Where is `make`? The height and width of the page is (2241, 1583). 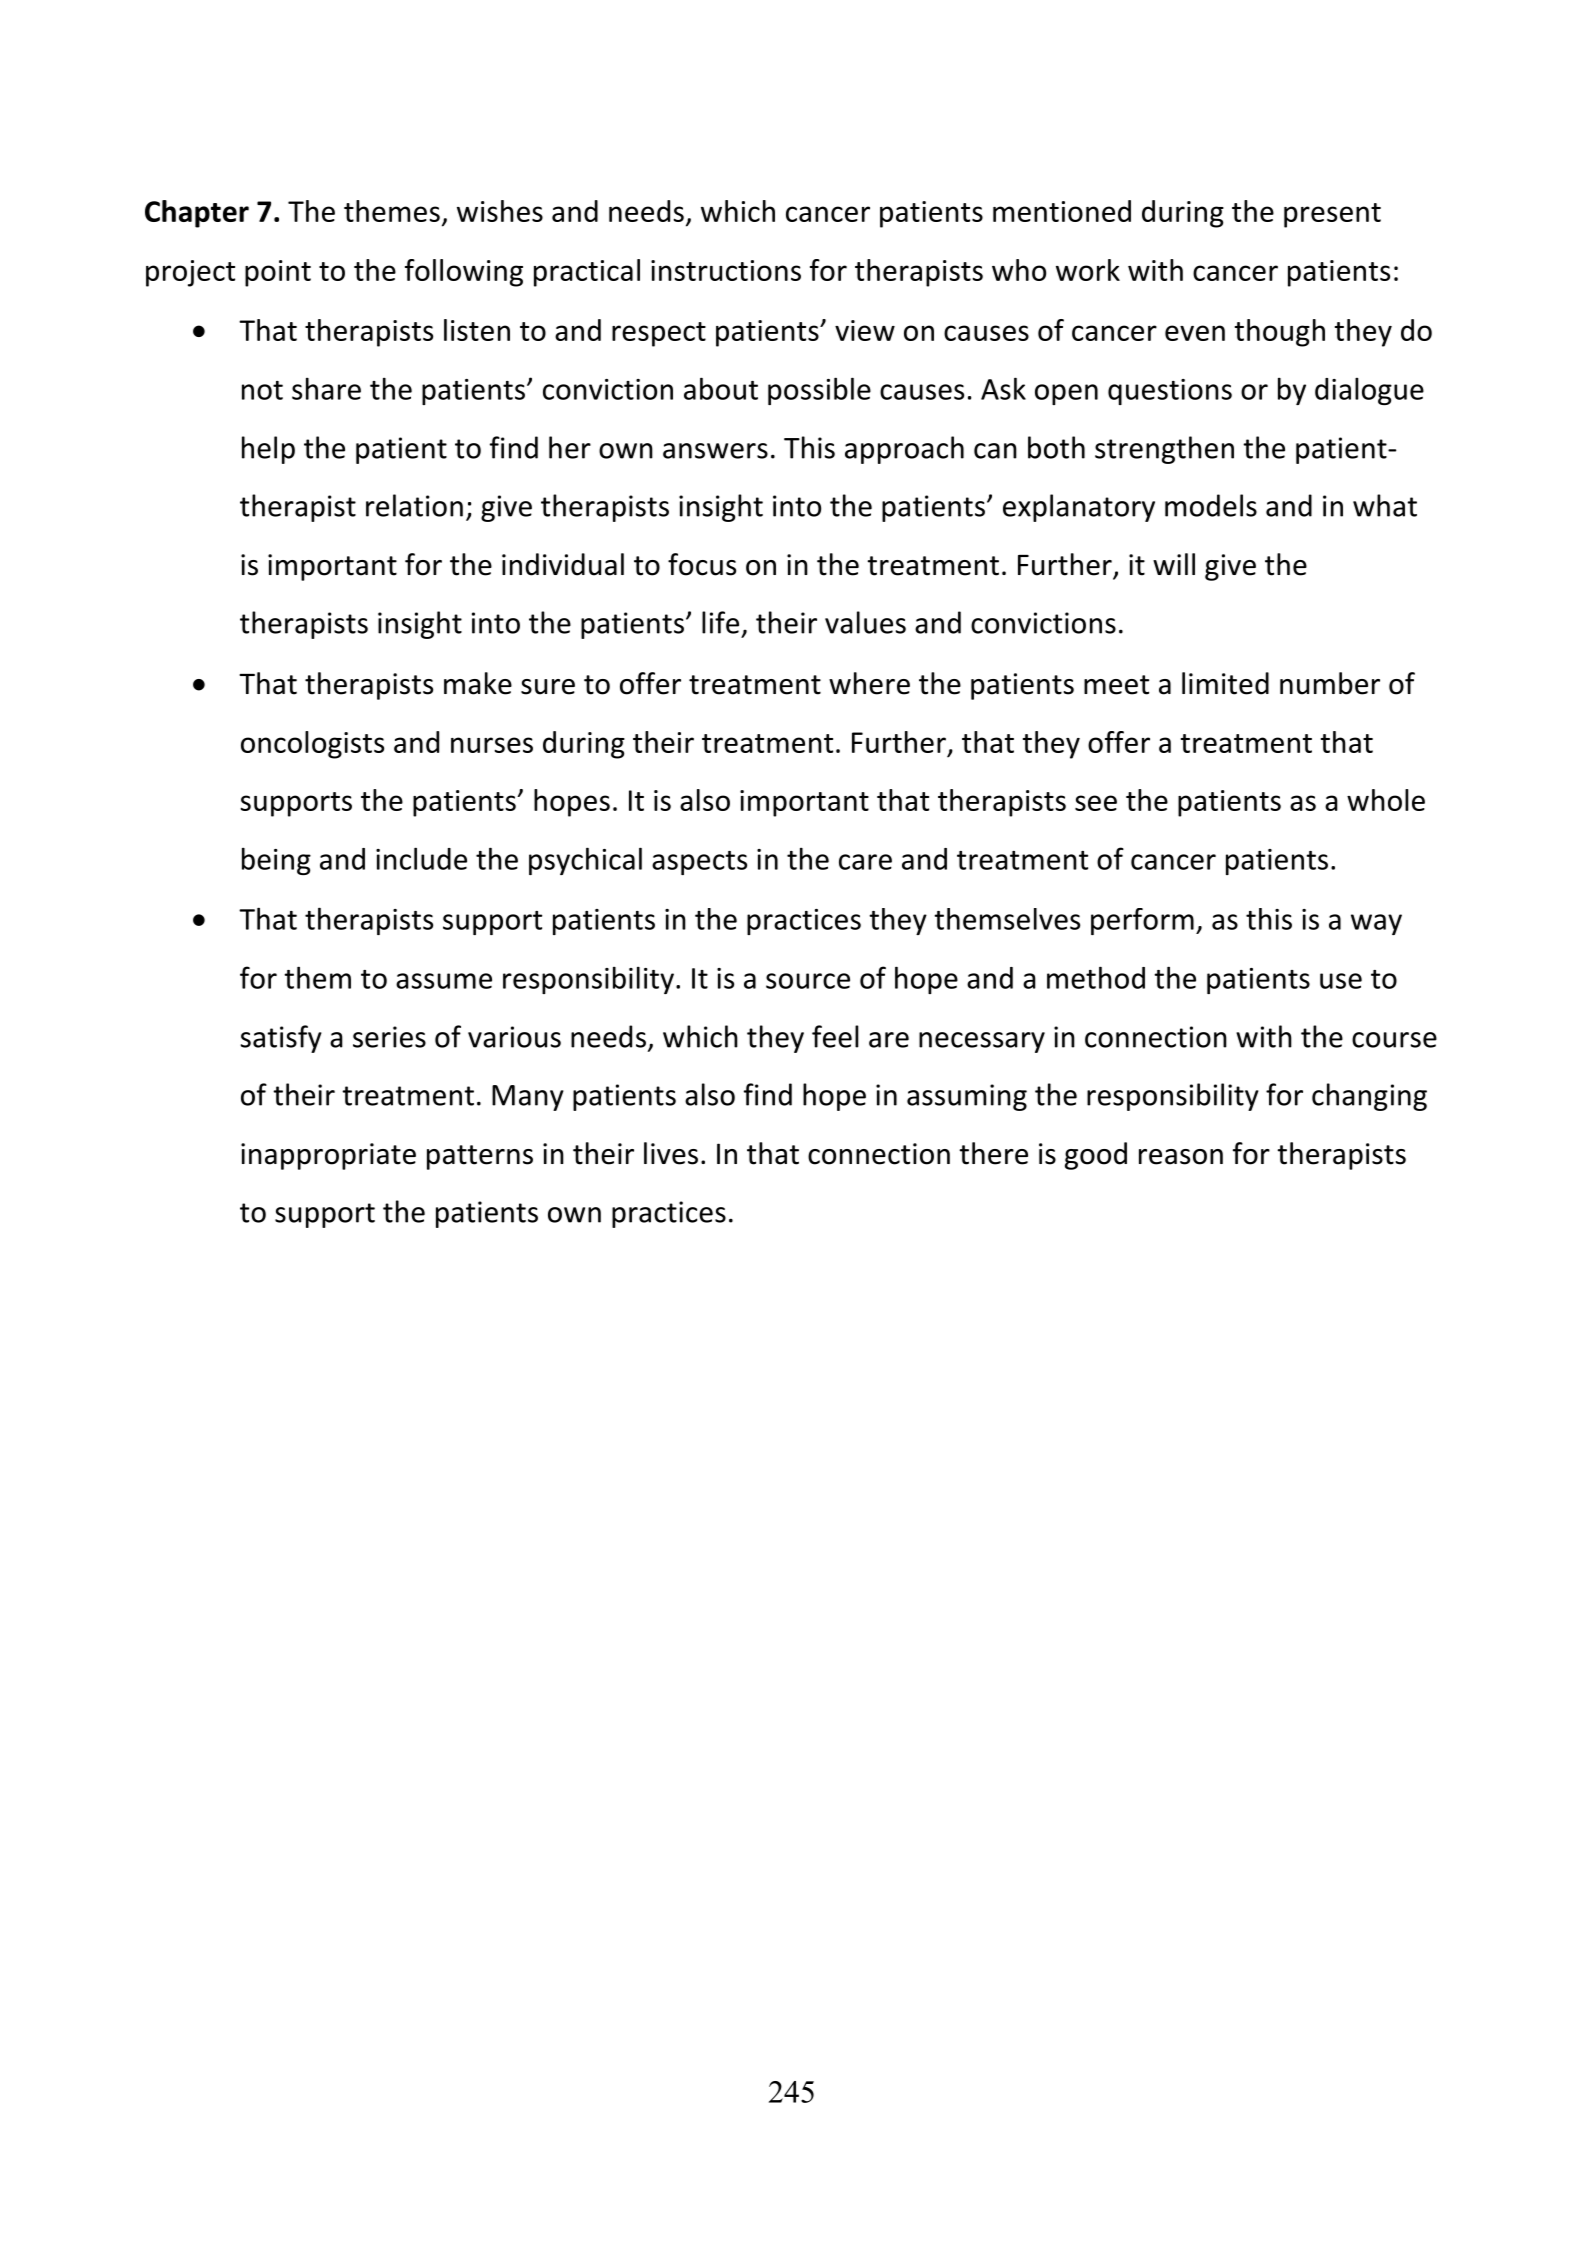 make is located at coordinates (478, 683).
